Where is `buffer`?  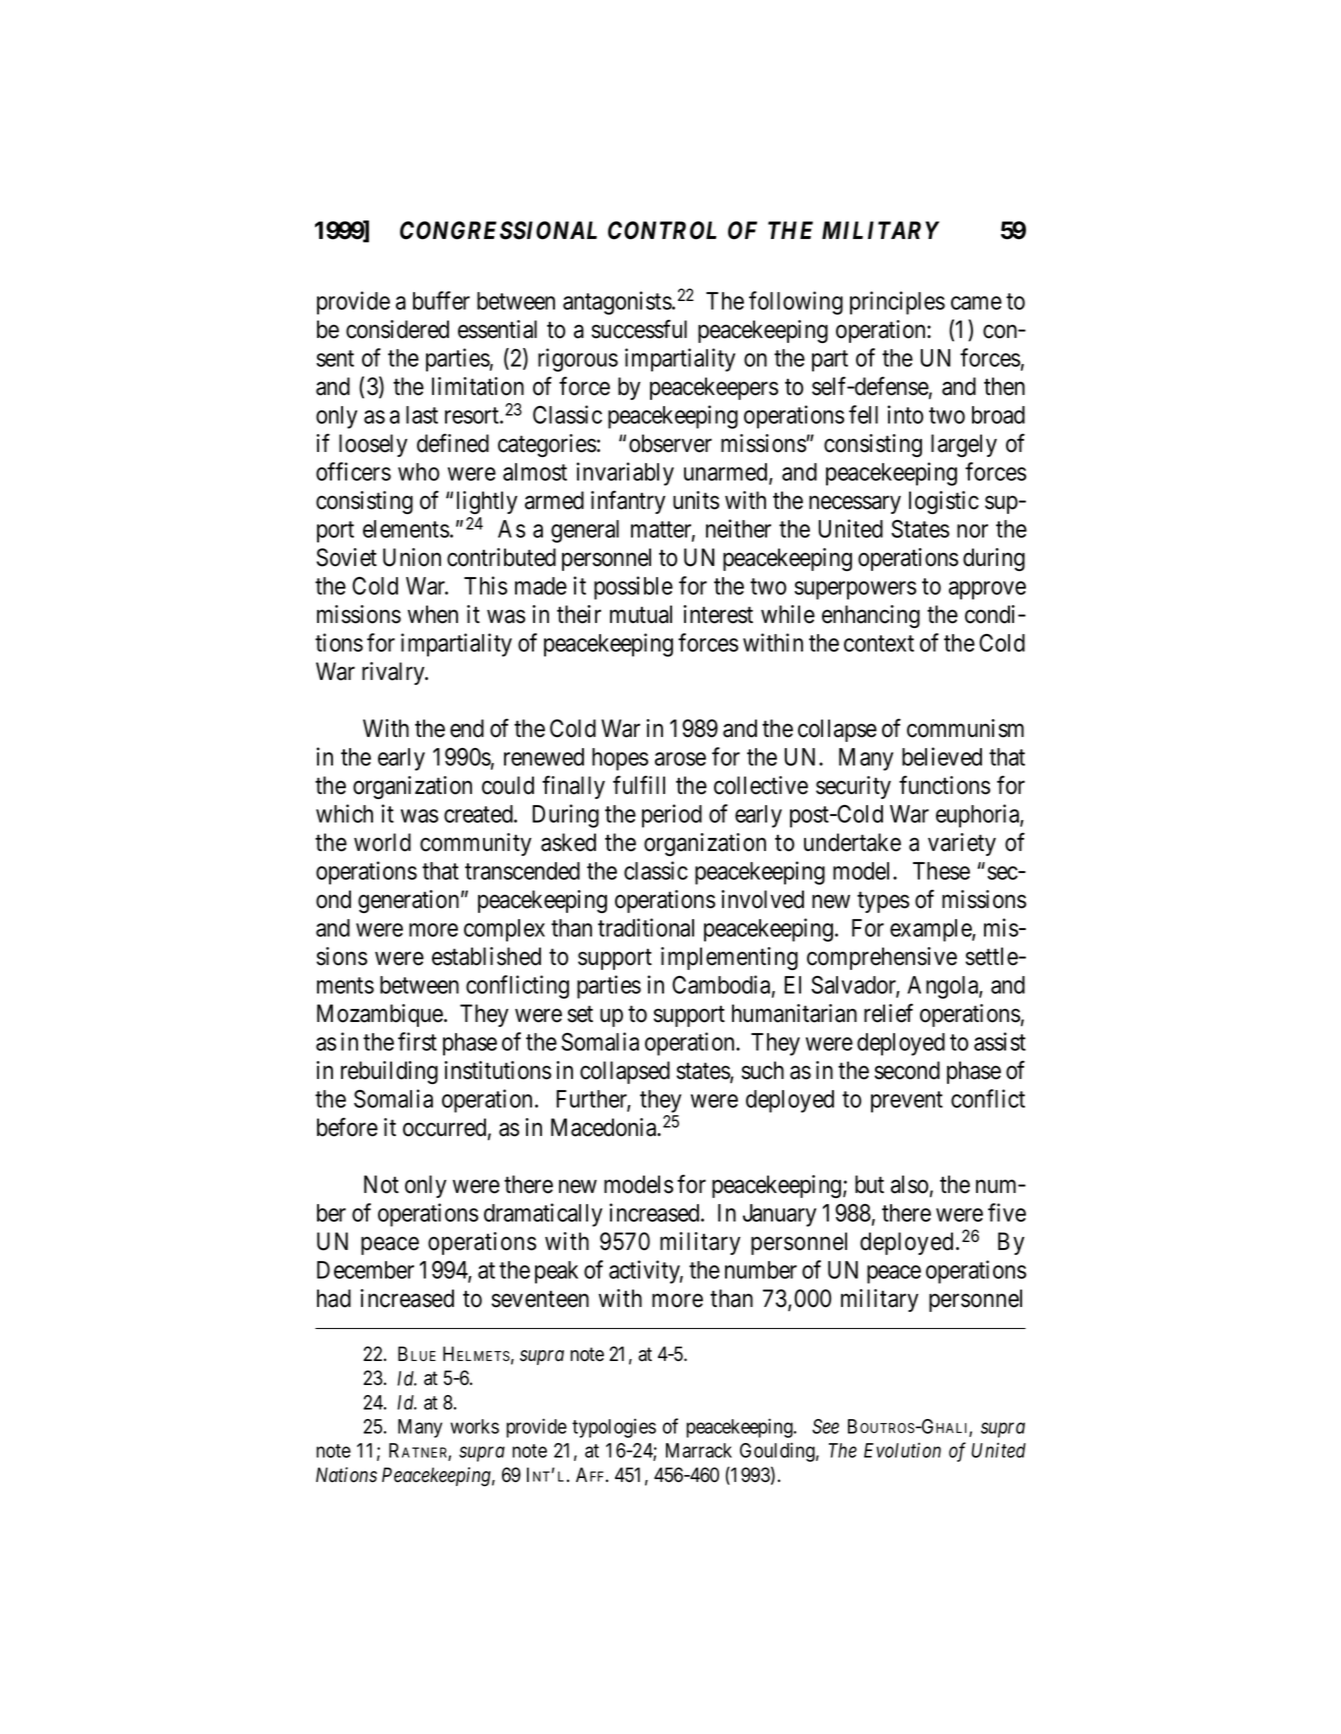
buffer is located at coordinates (441, 300).
